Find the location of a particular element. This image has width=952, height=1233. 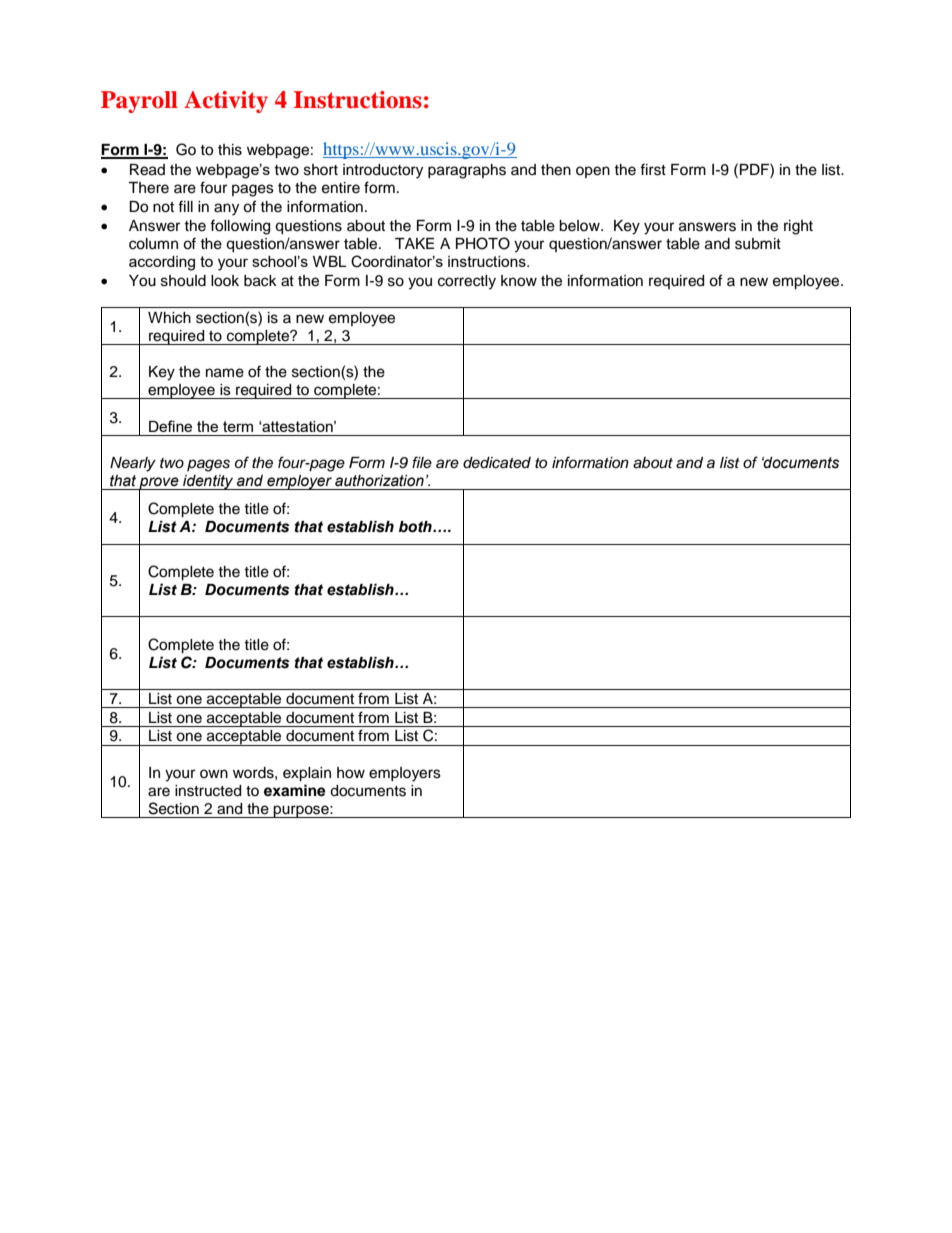

submit is located at coordinates (758, 244).
